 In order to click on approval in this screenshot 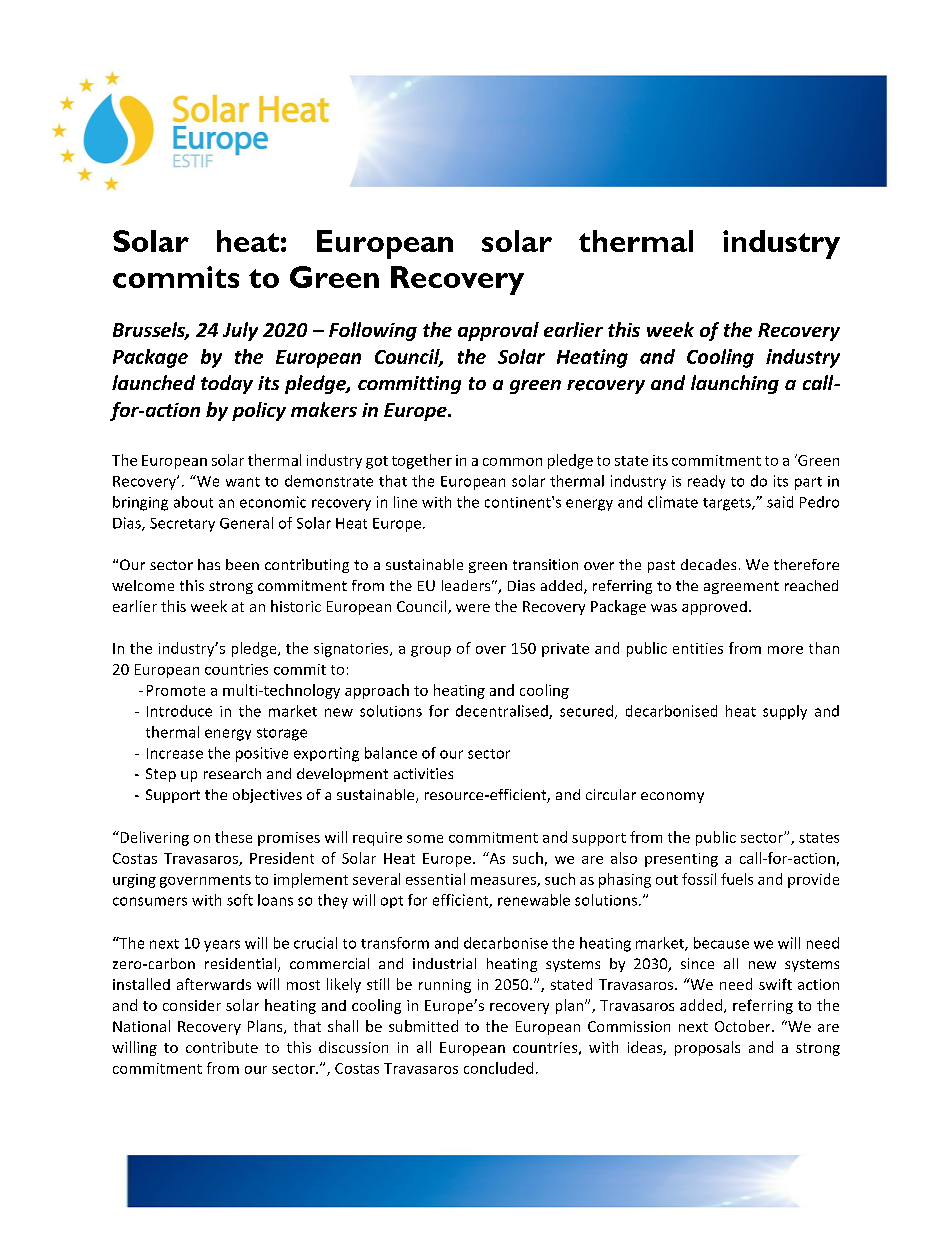, I will do `click(498, 331)`.
